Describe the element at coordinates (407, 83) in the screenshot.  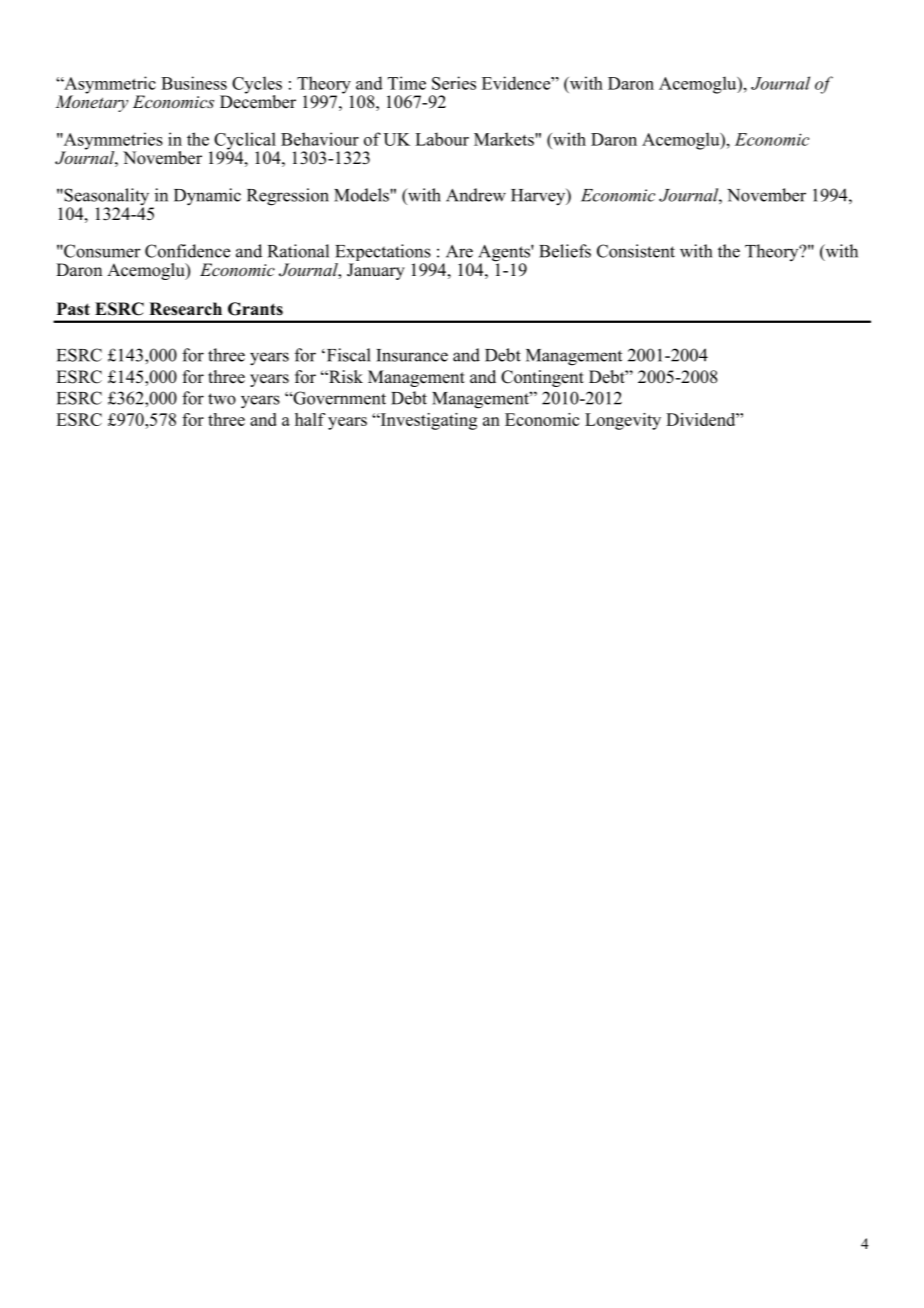
I see `Time` at that location.
